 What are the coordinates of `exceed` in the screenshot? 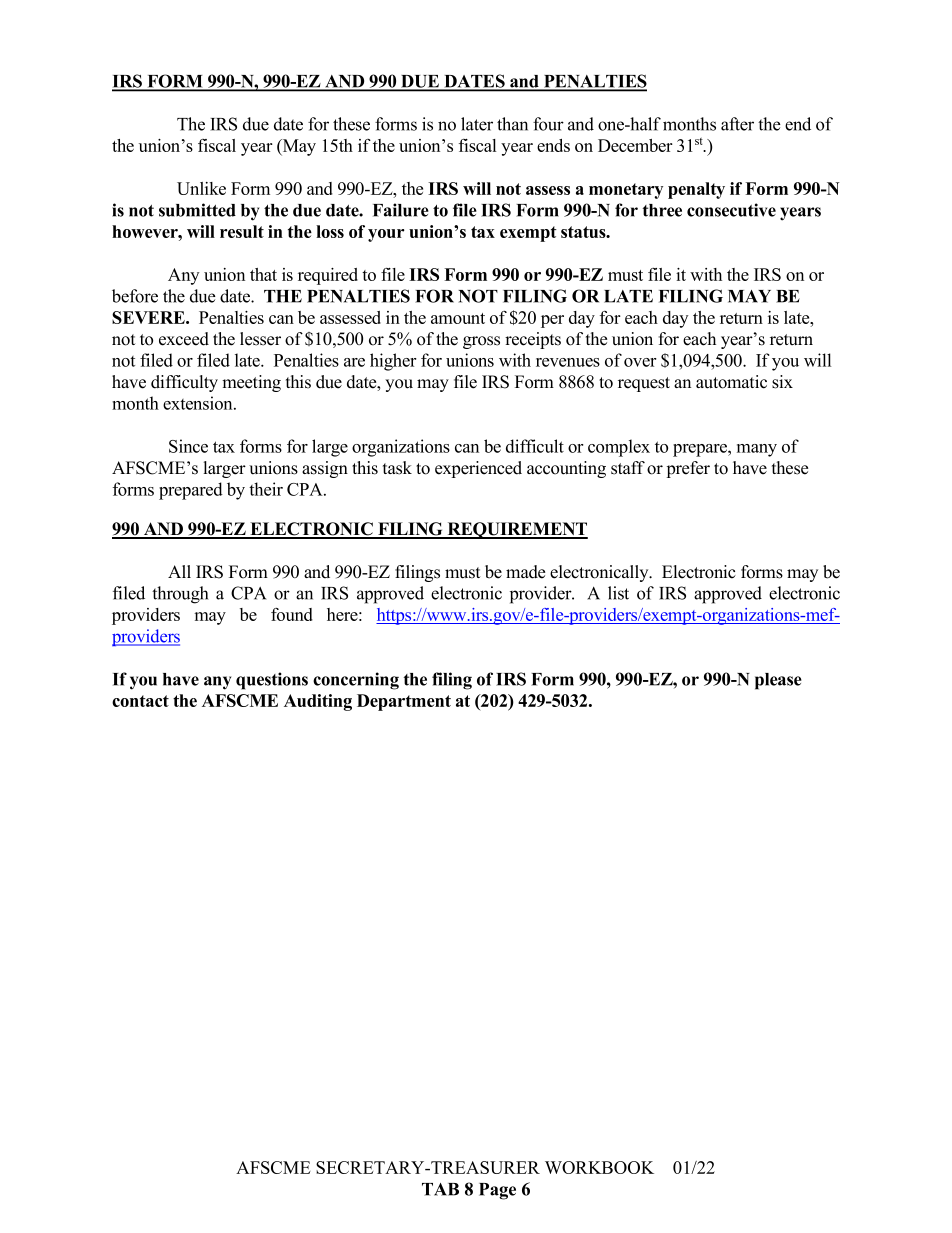 It's located at (184, 339).
